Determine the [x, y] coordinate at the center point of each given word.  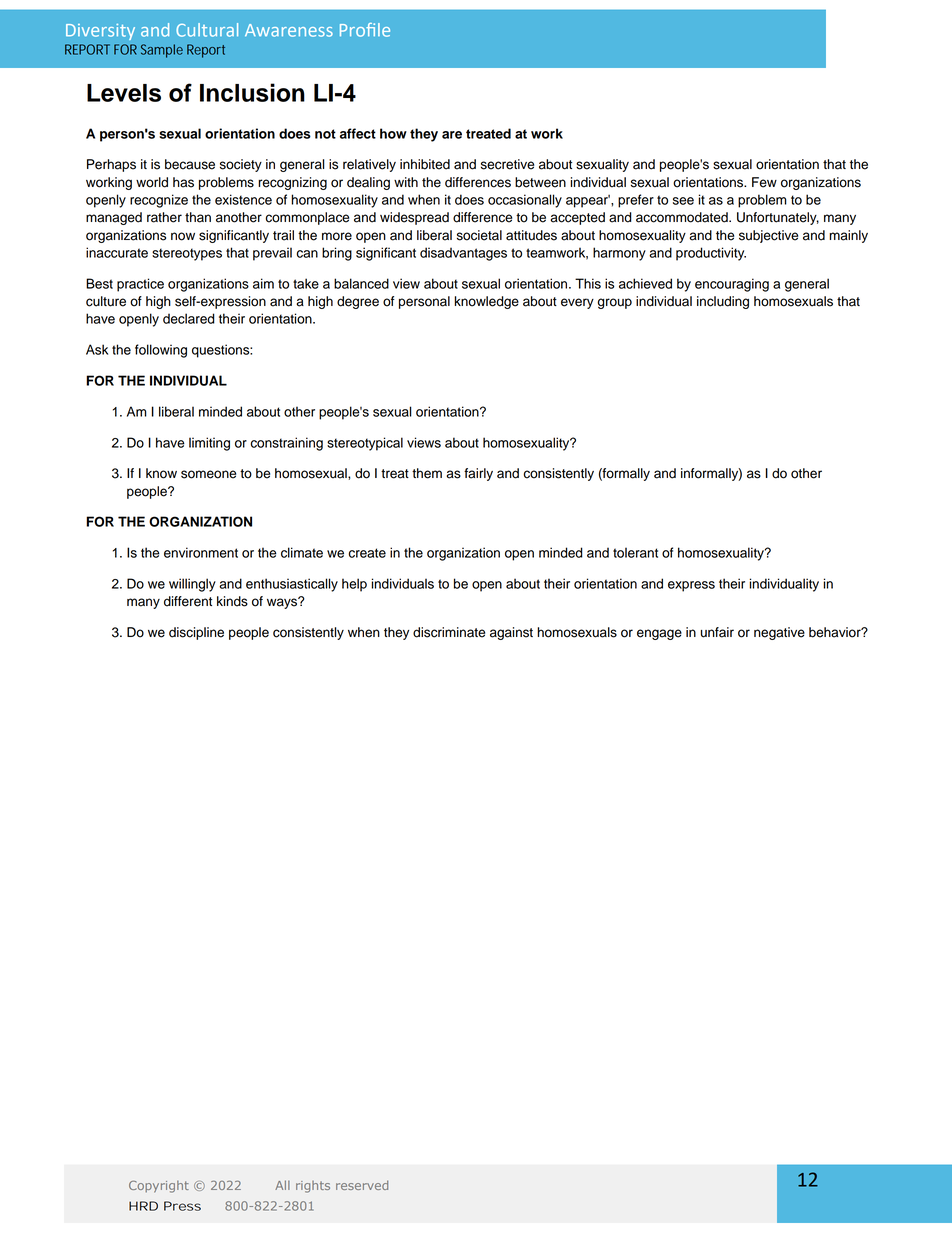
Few [764, 182]
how [393, 133]
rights [313, 1187]
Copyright [159, 1187]
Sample [162, 51]
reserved [362, 1185]
